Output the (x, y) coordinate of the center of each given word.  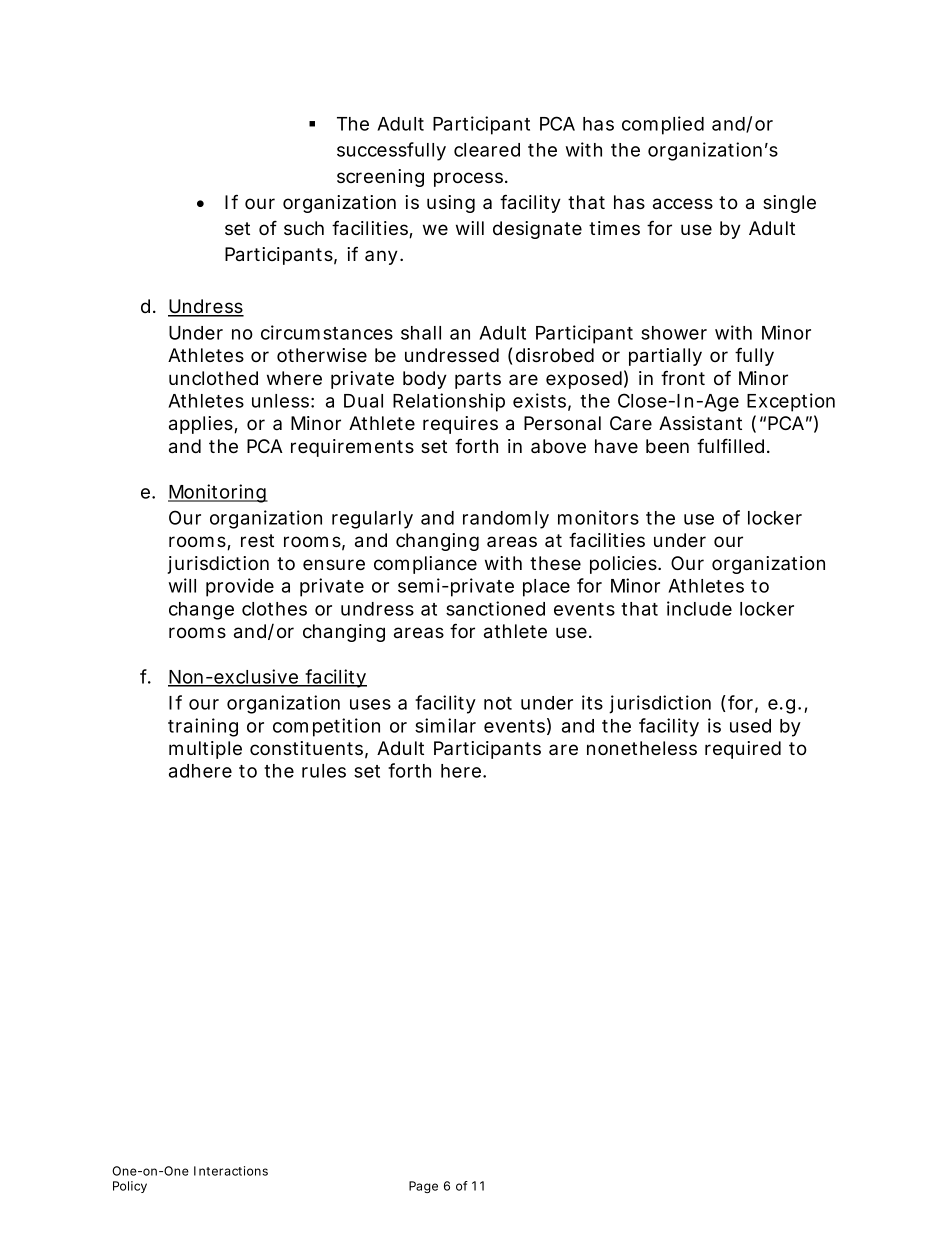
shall (421, 333)
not (498, 703)
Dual (363, 401)
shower (674, 333)
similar (445, 725)
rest (257, 540)
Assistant (700, 423)
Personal (562, 423)
